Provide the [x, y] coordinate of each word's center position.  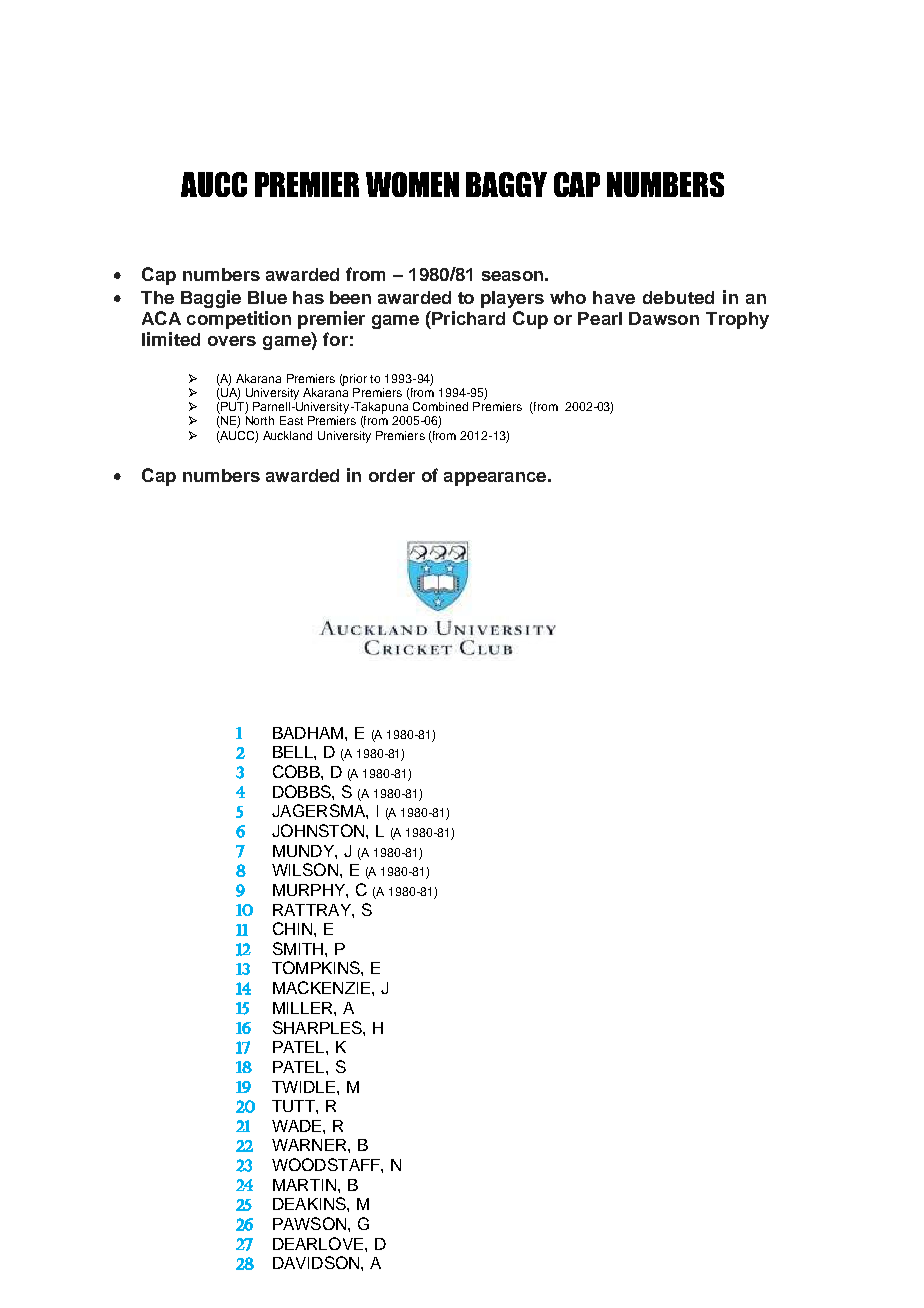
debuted [678, 297]
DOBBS [303, 791]
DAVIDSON [317, 1262]
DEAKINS [310, 1203]
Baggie [211, 299]
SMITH [299, 948]
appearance [495, 479]
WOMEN [412, 184]
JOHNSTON [319, 830]
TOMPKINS [317, 967]
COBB [297, 771]
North [260, 420]
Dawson [664, 318]
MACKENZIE [321, 987]
